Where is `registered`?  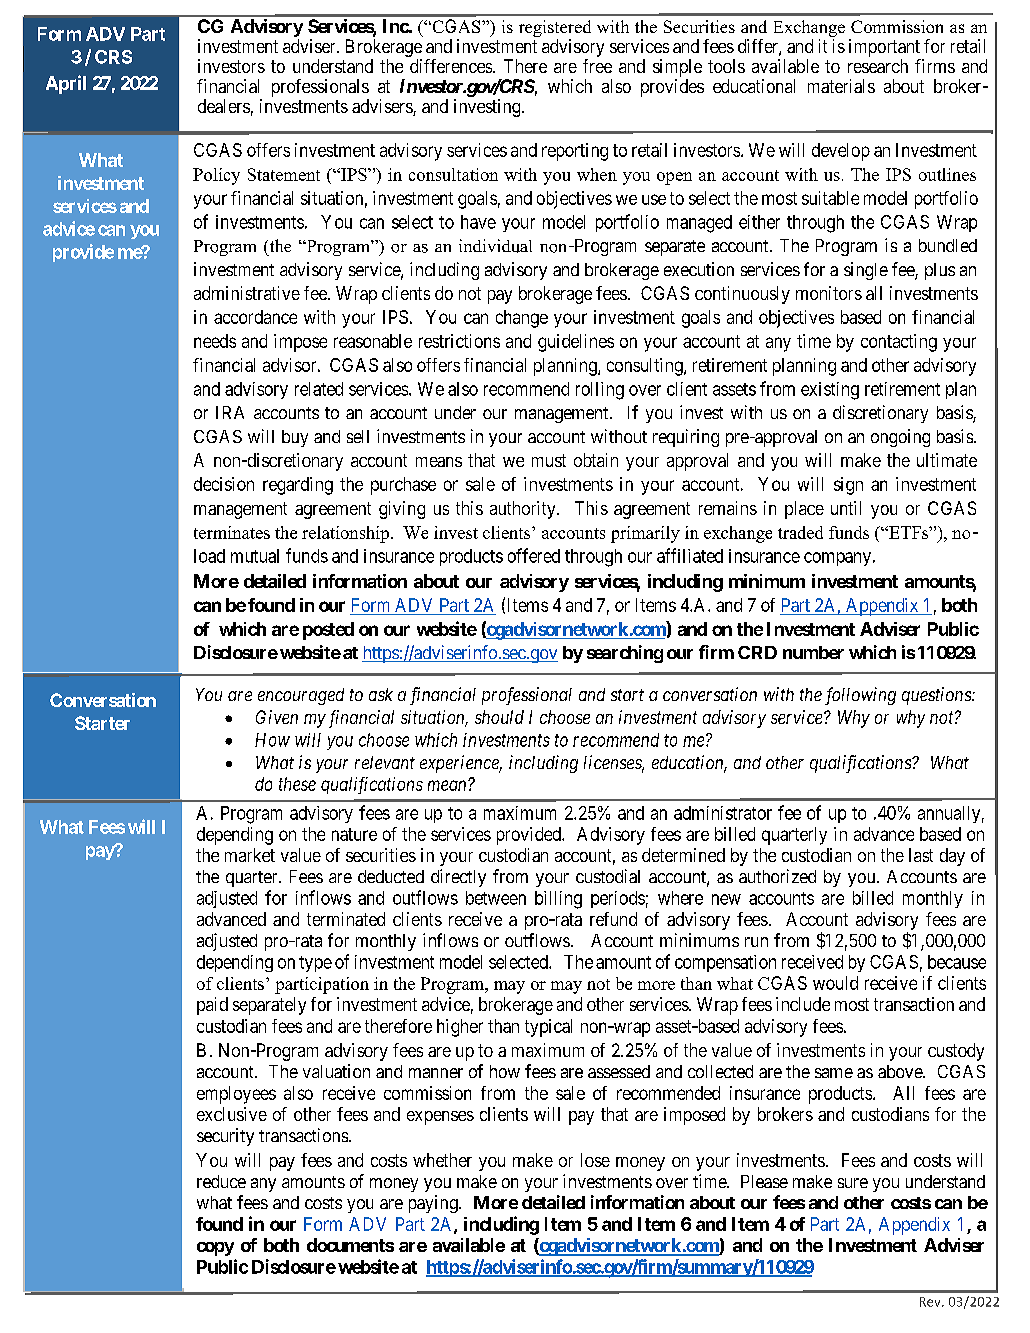 registered is located at coordinates (555, 30).
